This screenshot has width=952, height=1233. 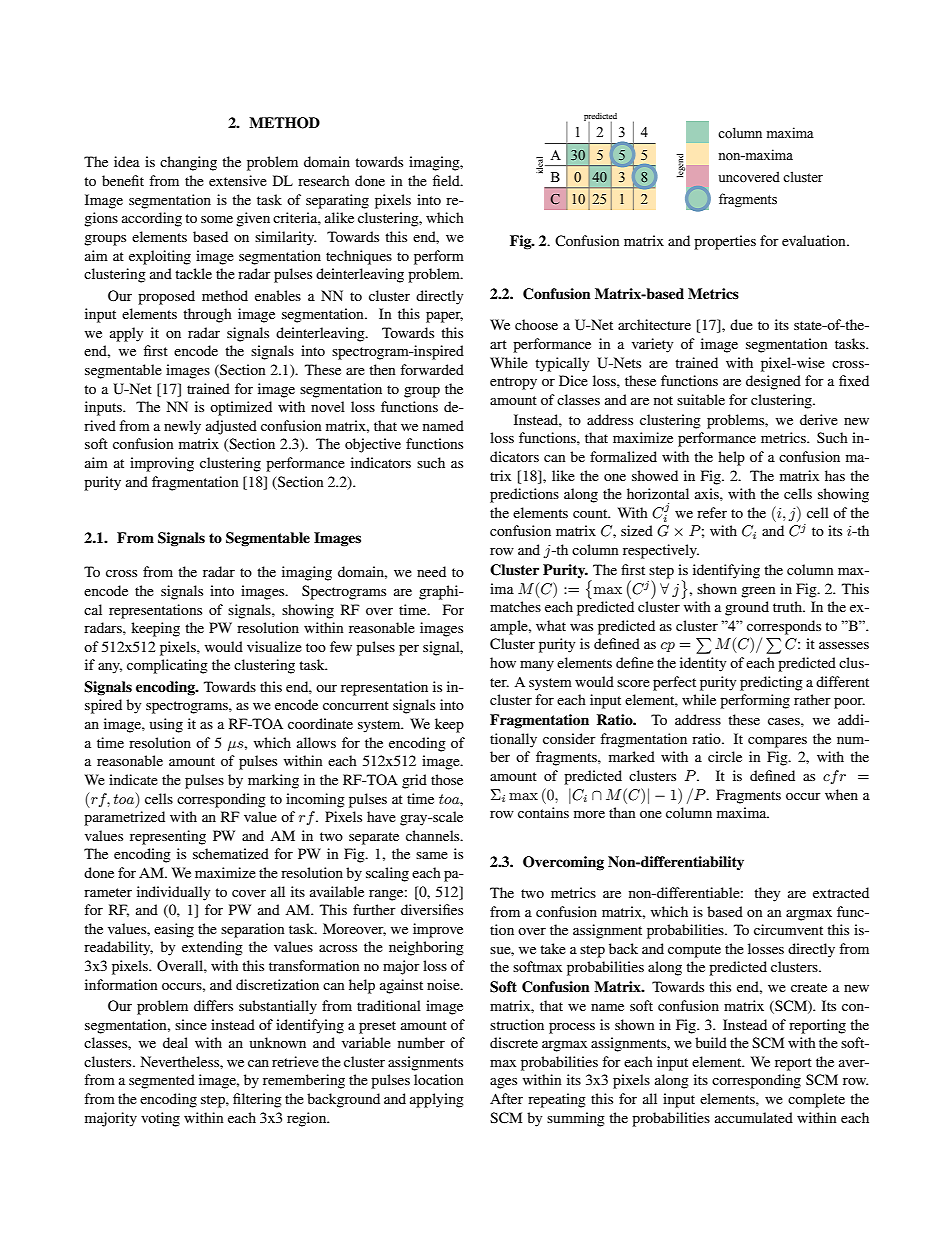 What do you see at coordinates (506, 1098) in the screenshot?
I see `After` at bounding box center [506, 1098].
